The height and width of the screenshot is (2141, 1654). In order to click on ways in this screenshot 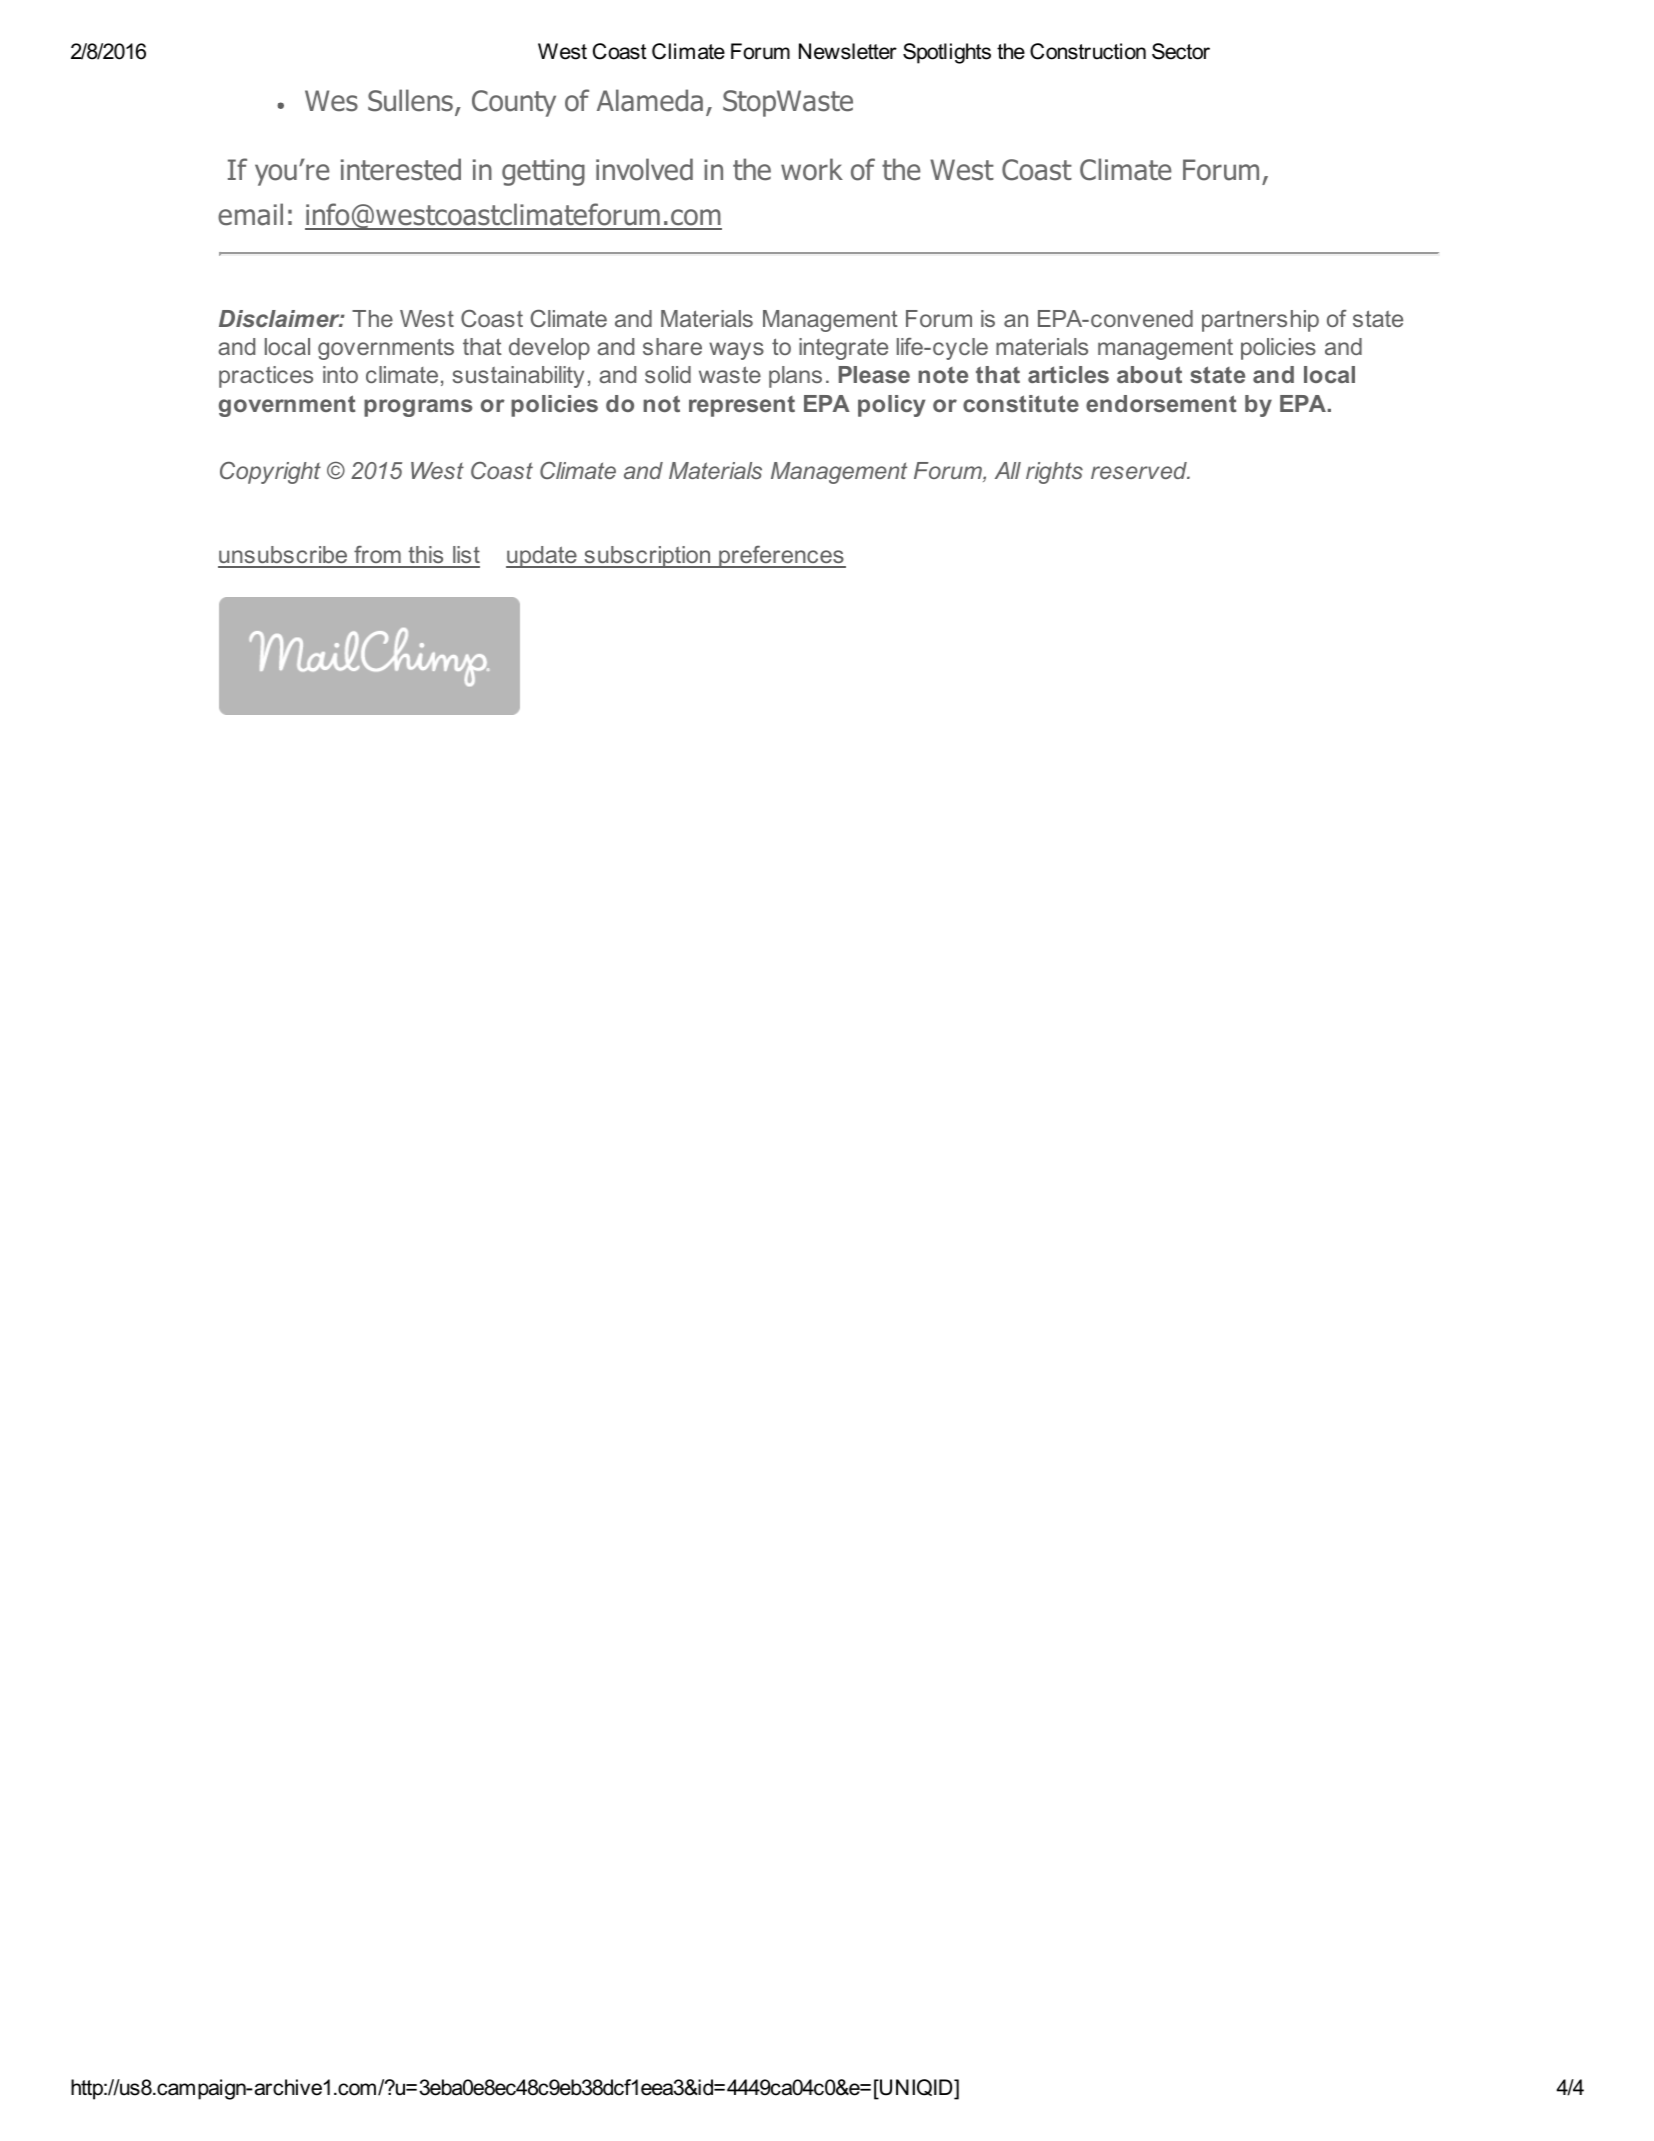, I will do `click(736, 351)`.
